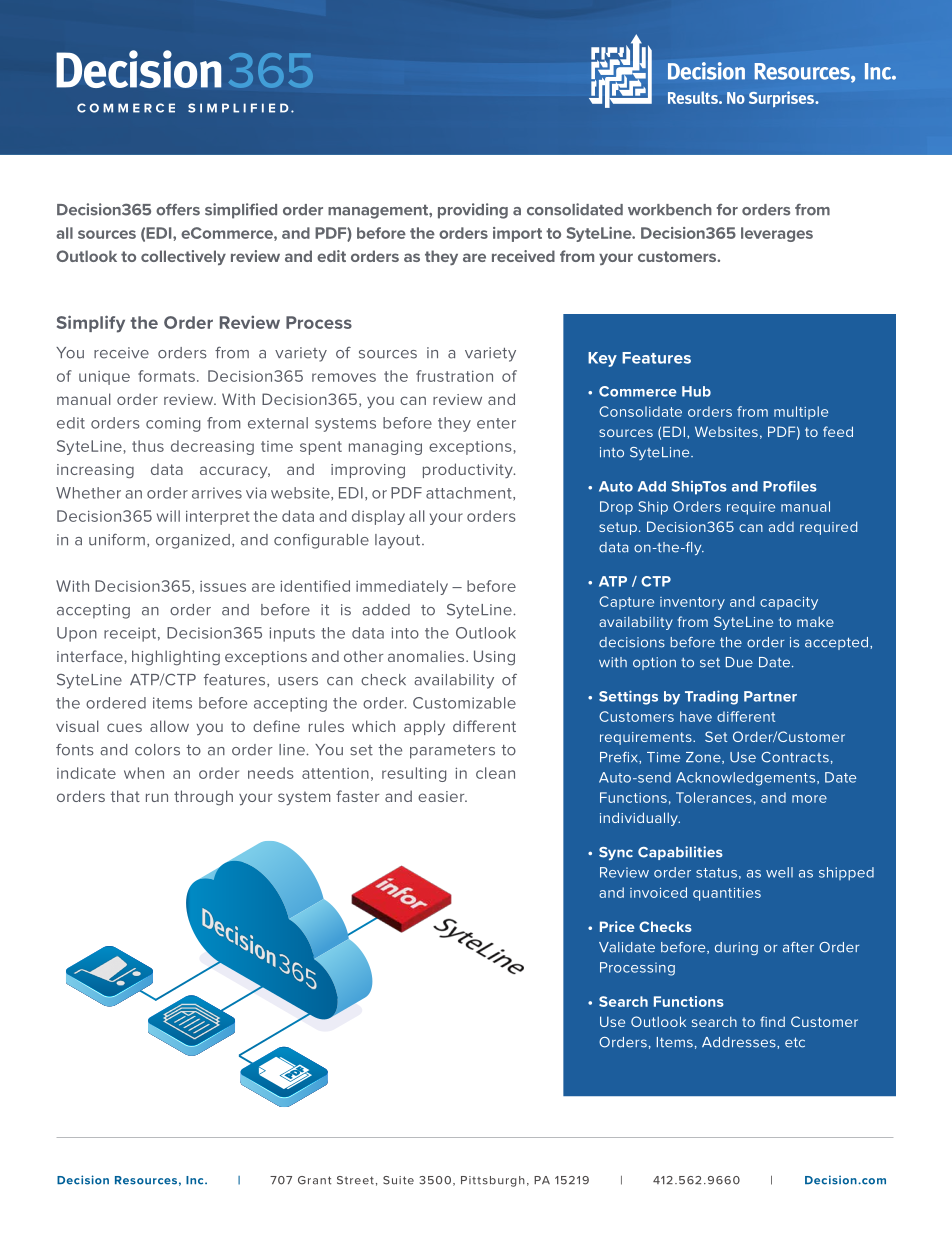  What do you see at coordinates (442, 796) in the screenshot?
I see `easier` at bounding box center [442, 796].
